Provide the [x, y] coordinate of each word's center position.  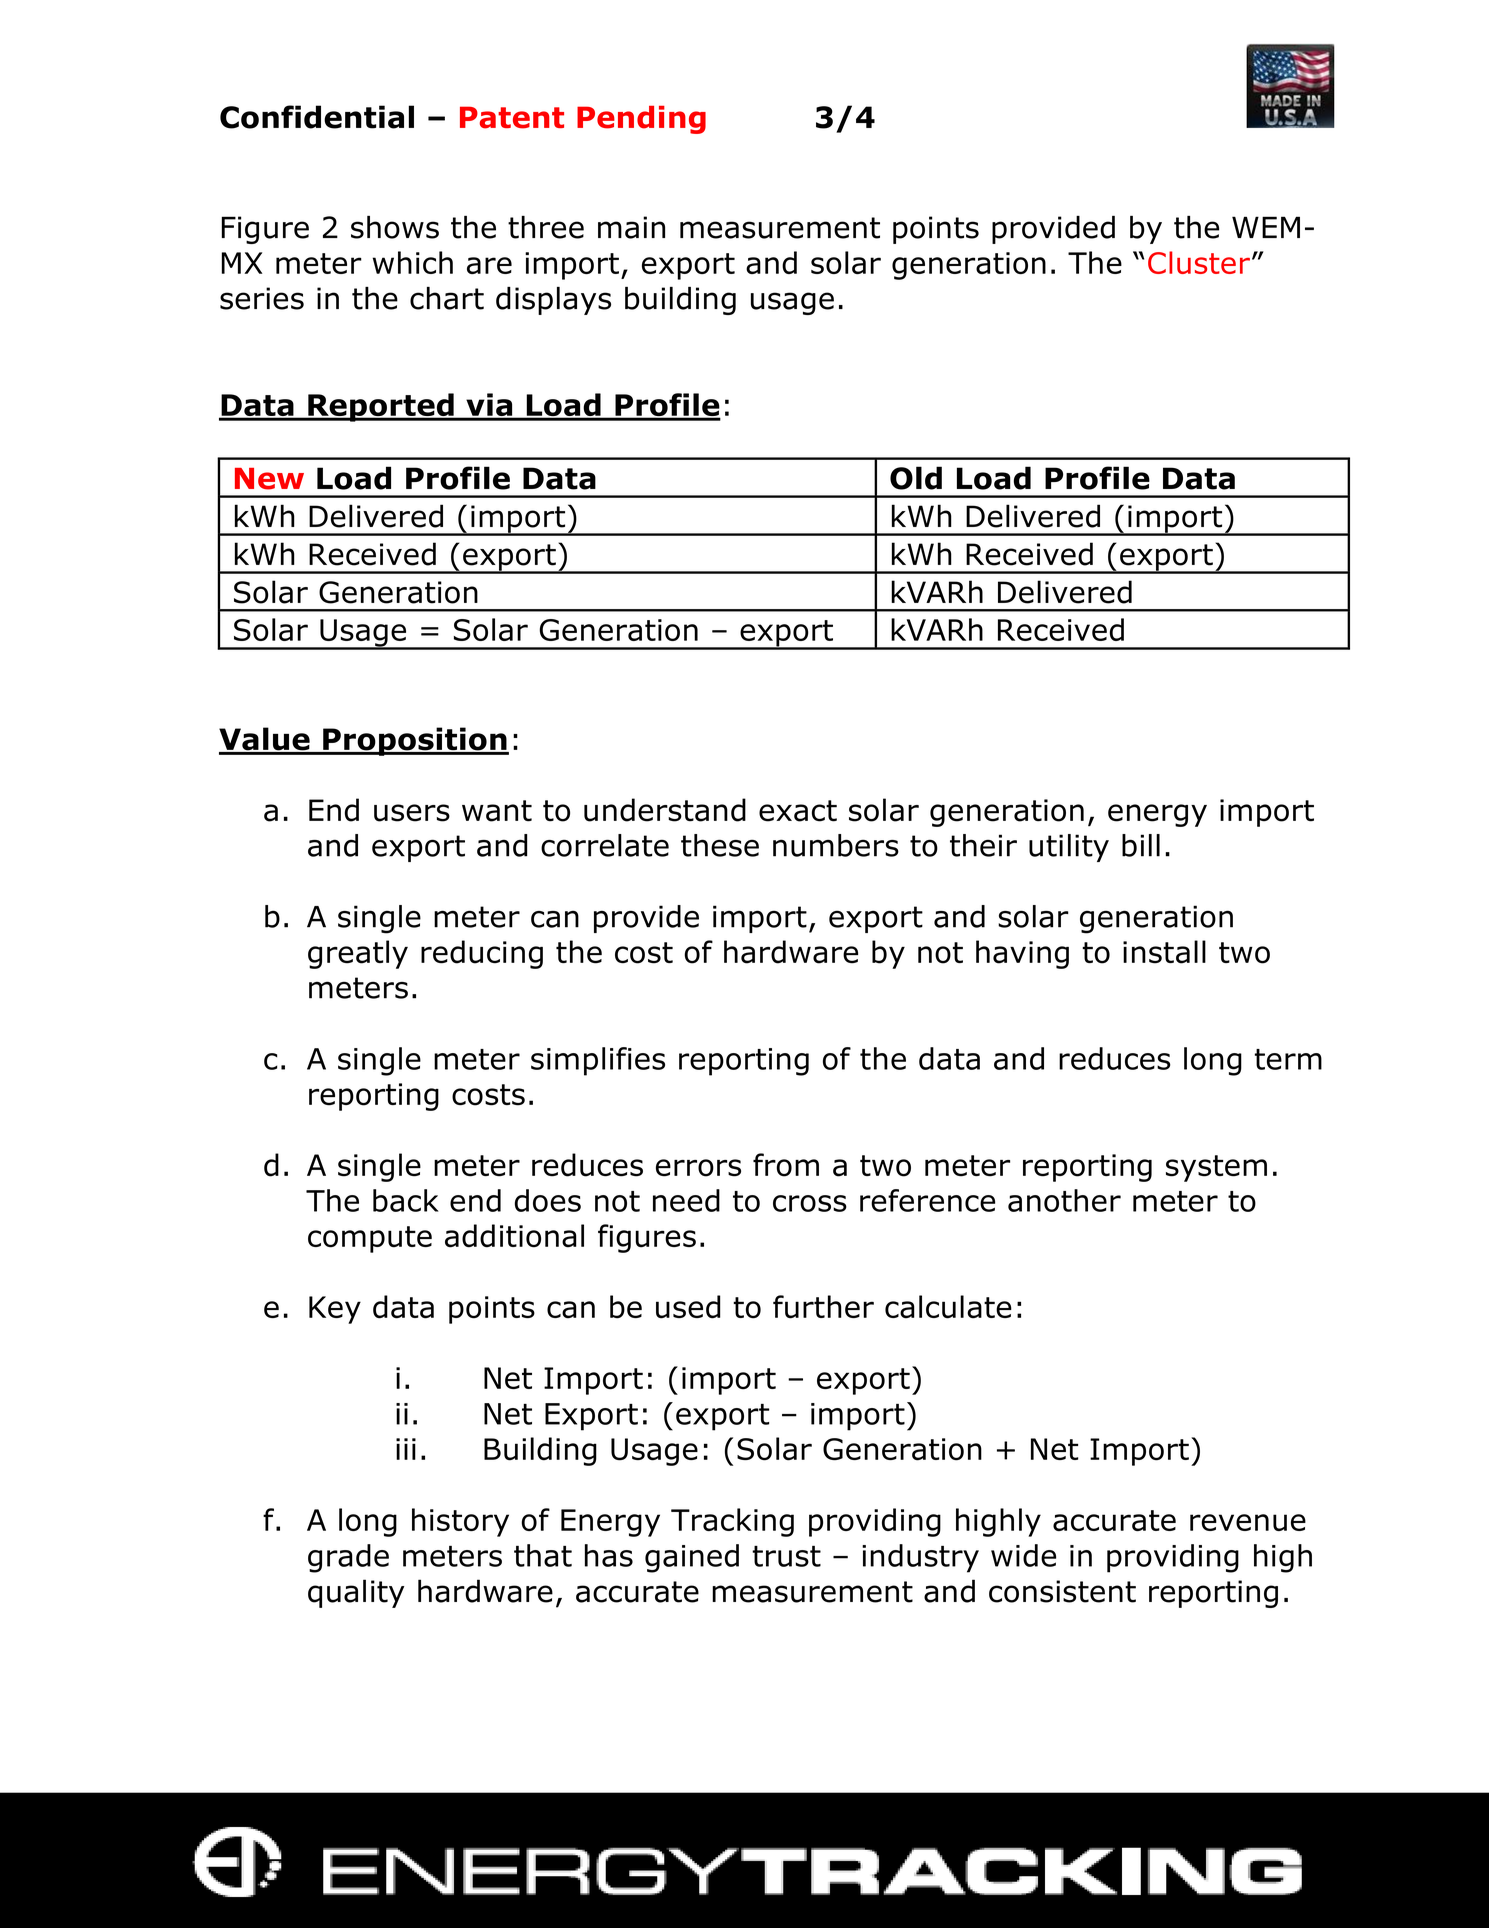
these [720, 845]
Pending [641, 120]
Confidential [317, 117]
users [412, 813]
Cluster [1199, 262]
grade [348, 1558]
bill [1141, 845]
